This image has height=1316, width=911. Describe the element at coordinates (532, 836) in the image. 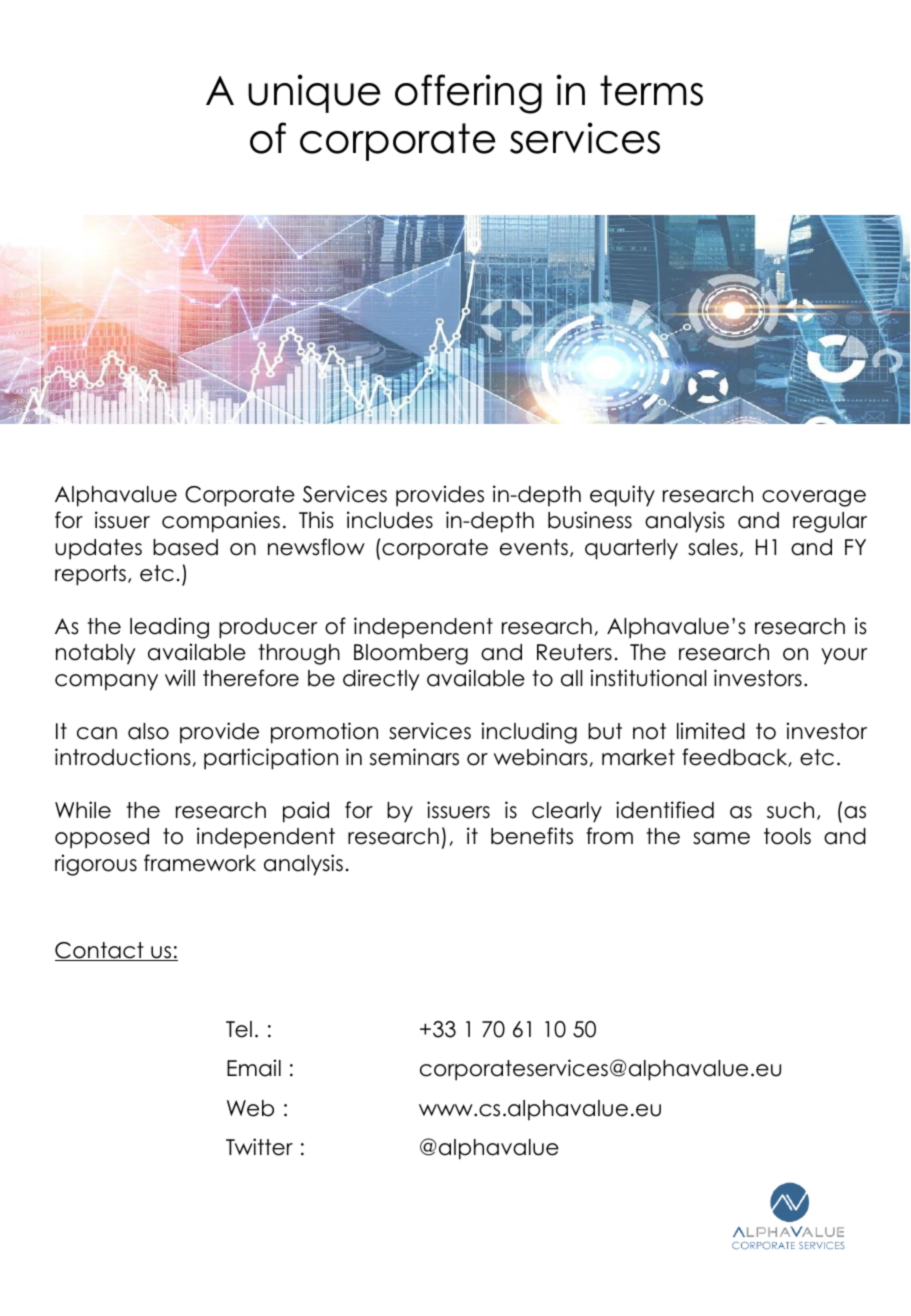

I see `benefits` at that location.
